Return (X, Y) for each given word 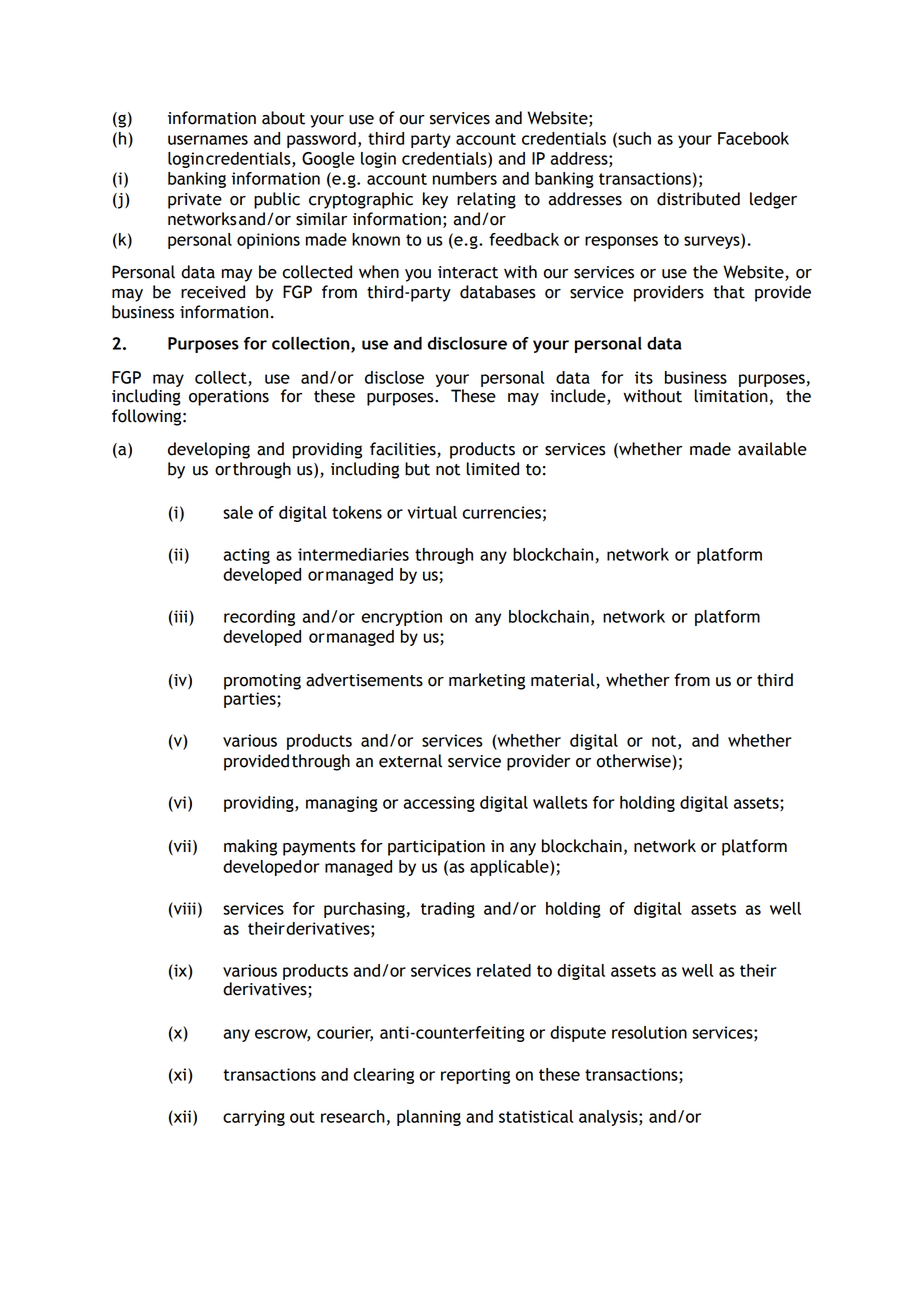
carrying (254, 1118)
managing (342, 804)
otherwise (634, 761)
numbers (465, 178)
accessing (439, 804)
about (283, 118)
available (772, 449)
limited (493, 469)
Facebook (753, 138)
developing (209, 450)
